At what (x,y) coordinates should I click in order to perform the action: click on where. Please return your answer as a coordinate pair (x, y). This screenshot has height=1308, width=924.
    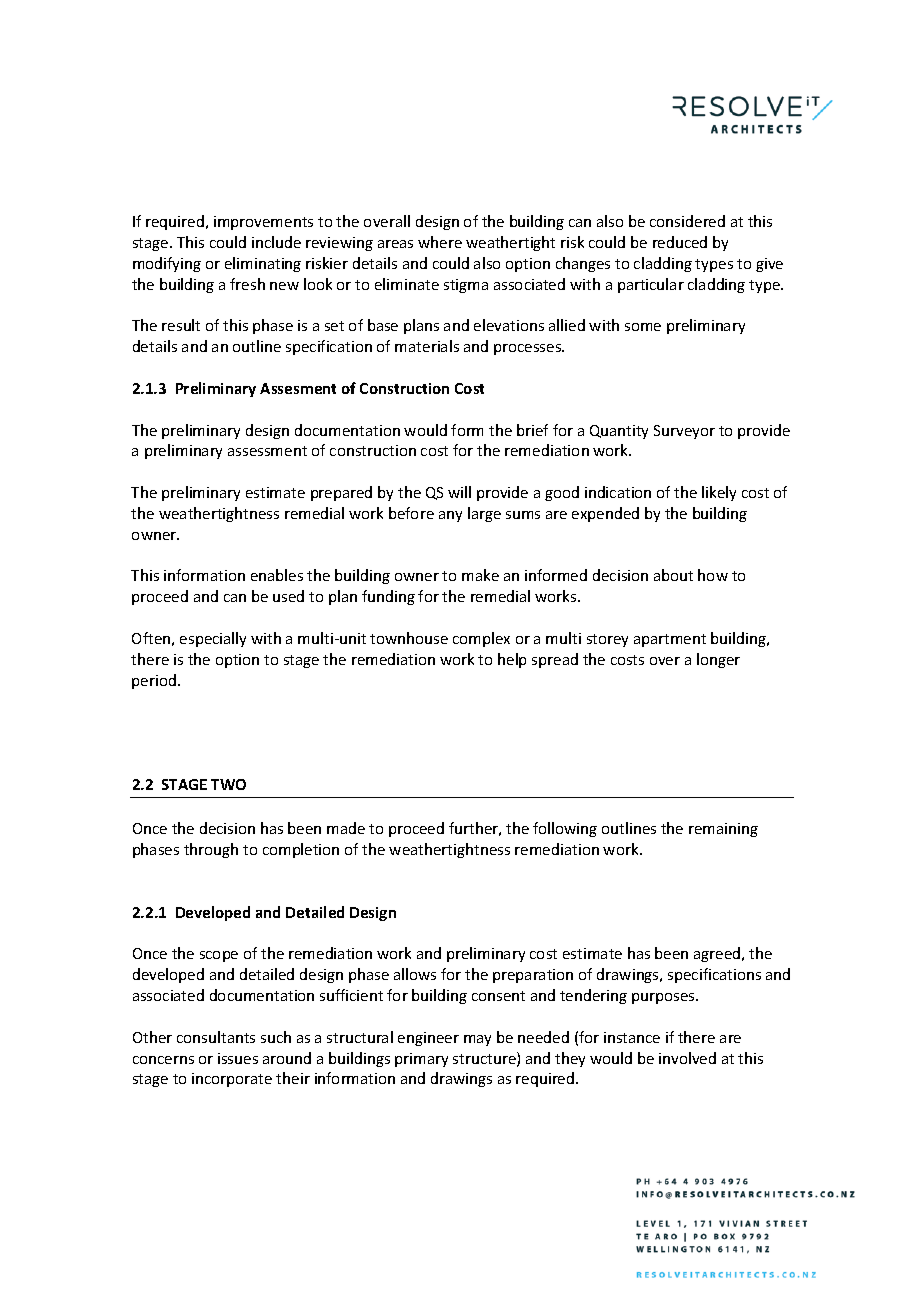
    Looking at the image, I should click on (440, 242).
